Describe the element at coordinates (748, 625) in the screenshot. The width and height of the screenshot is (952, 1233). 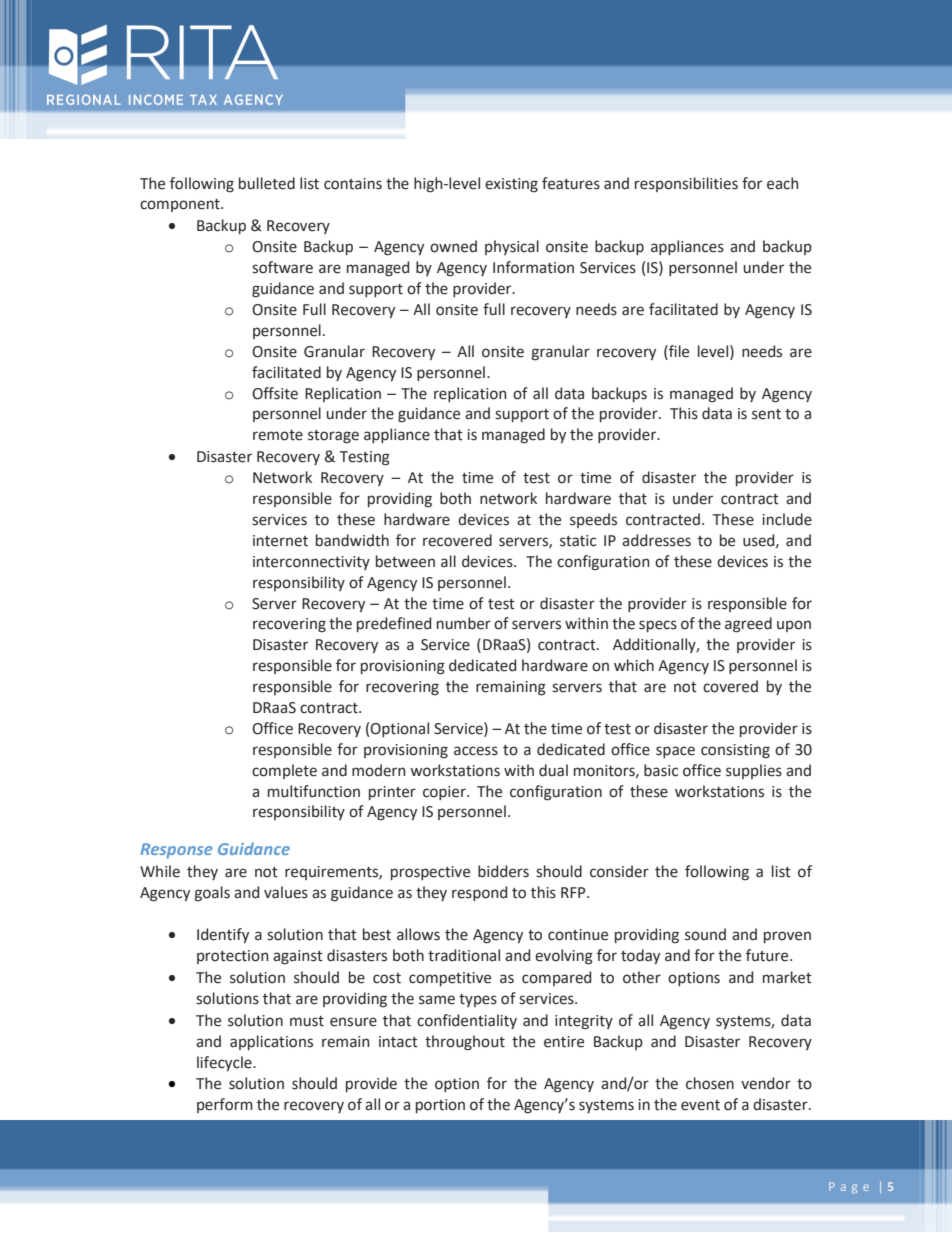
I see `agreed` at that location.
